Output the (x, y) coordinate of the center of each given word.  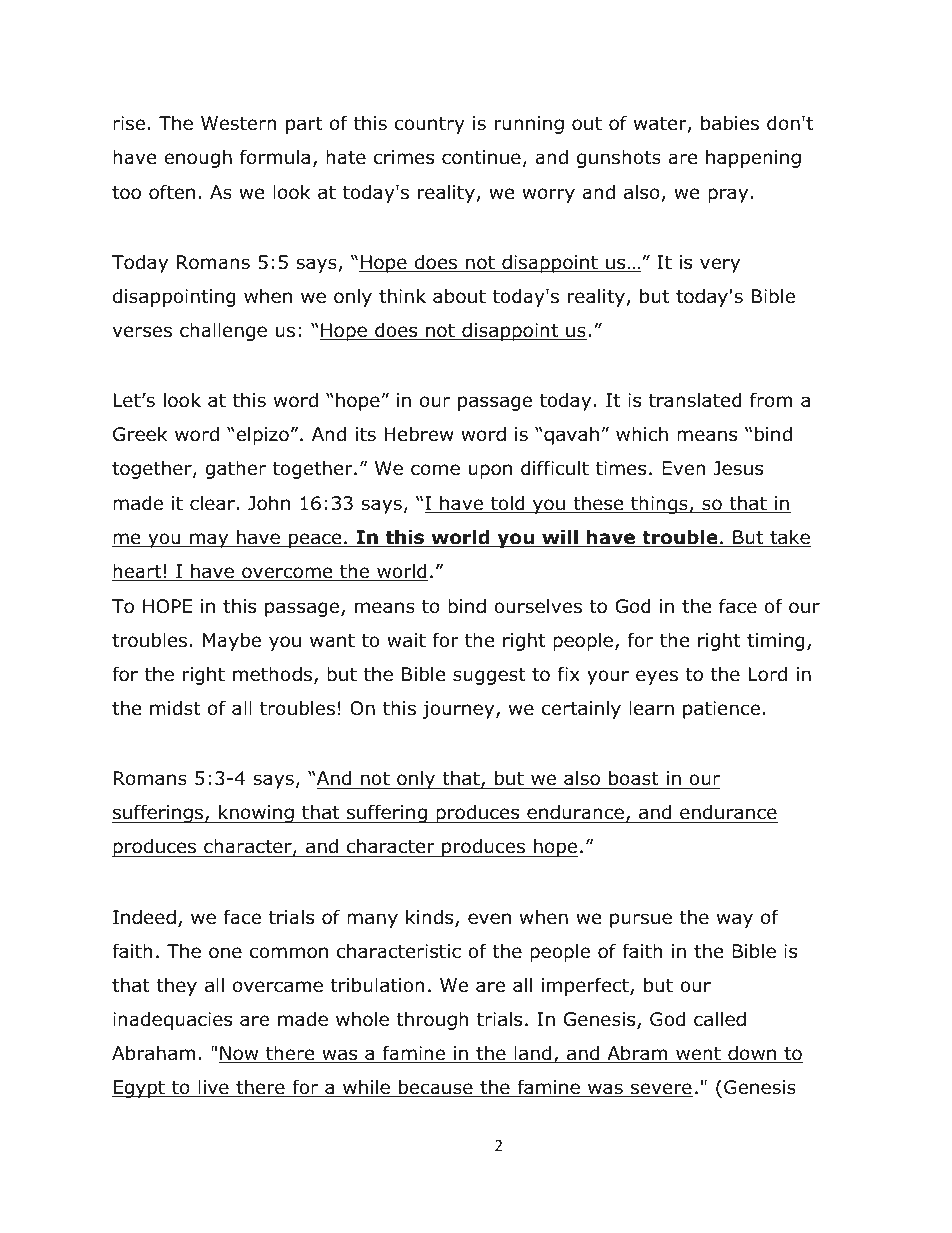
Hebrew (419, 434)
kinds (431, 918)
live (213, 1088)
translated (695, 400)
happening (753, 158)
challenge (223, 331)
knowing (256, 813)
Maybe (232, 641)
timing (776, 642)
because (436, 1088)
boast (634, 780)
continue (481, 157)
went (698, 1055)
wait (406, 640)
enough (198, 158)
